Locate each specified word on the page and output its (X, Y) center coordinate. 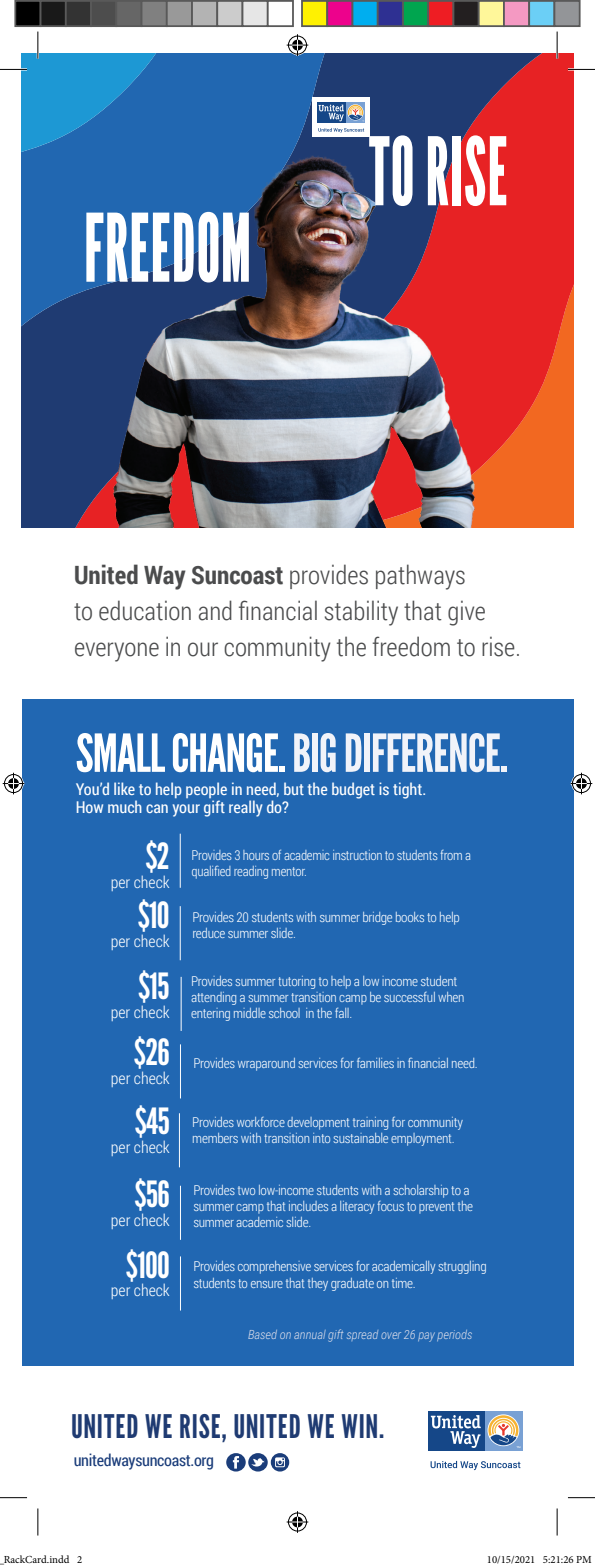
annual (310, 1334)
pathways (420, 577)
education (145, 610)
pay (426, 1337)
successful (409, 997)
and (215, 610)
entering (210, 1014)
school (284, 1013)
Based (262, 1334)
